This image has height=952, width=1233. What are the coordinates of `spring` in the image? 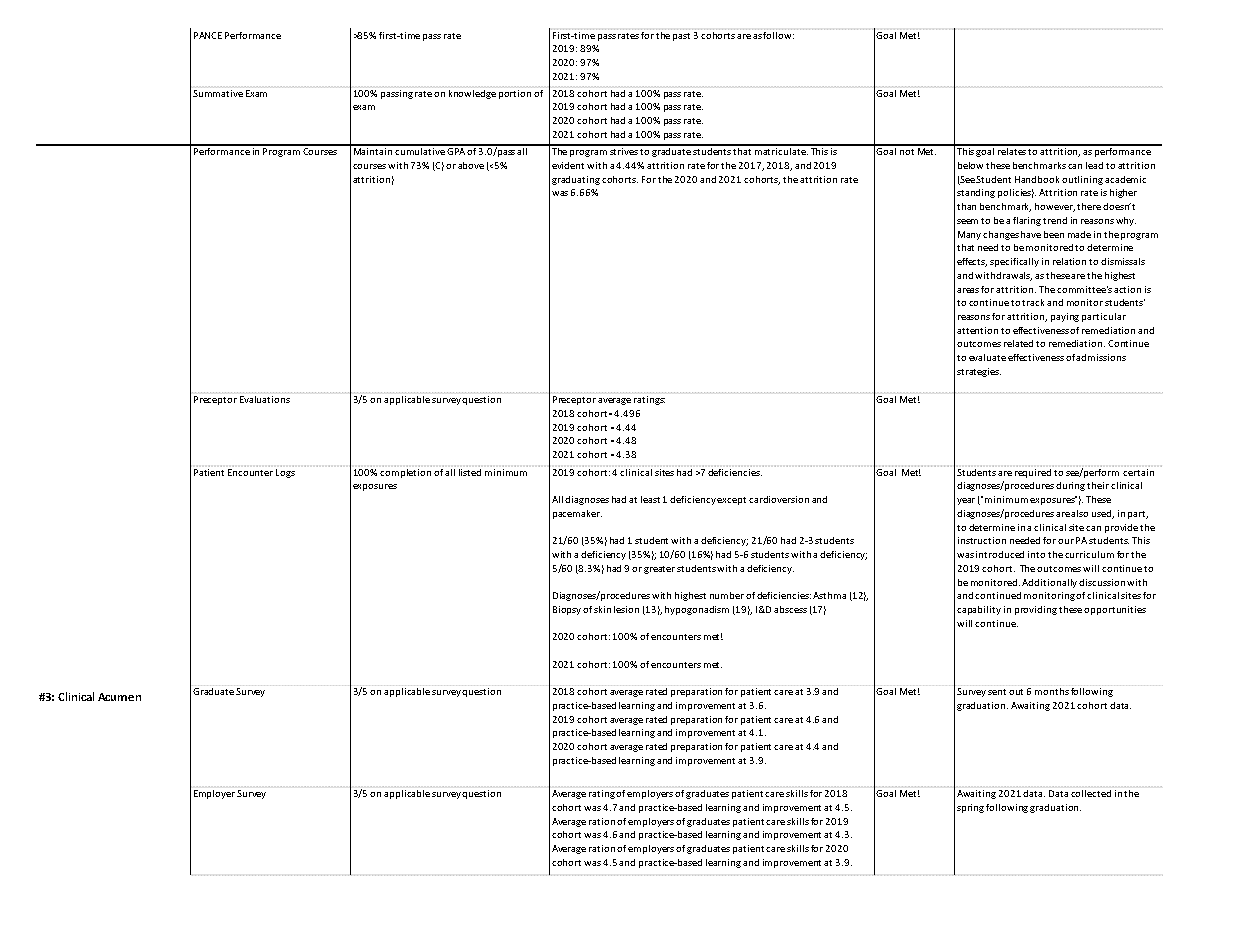 It's located at (970, 808).
